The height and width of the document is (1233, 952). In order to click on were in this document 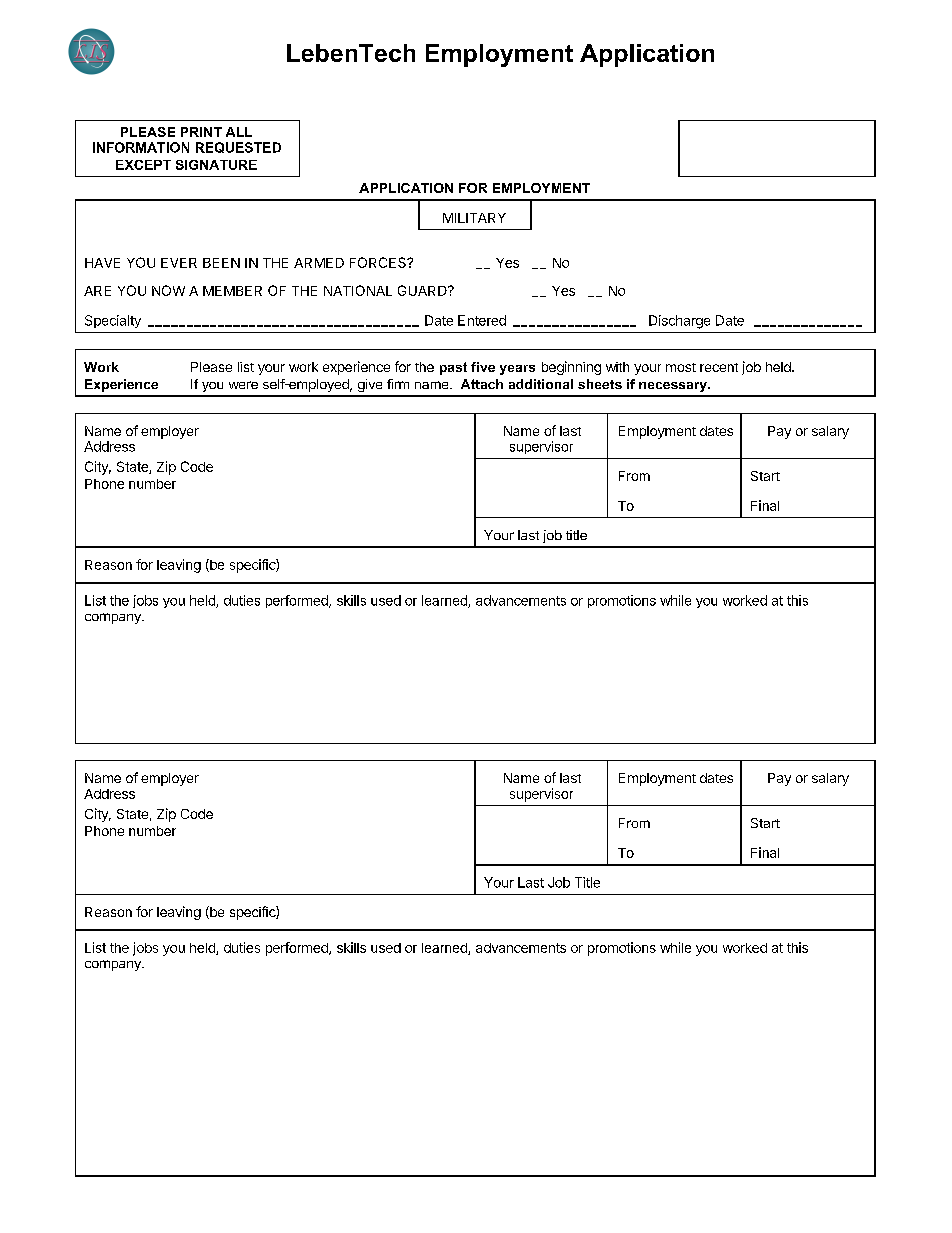, I will do `click(243, 385)`.
